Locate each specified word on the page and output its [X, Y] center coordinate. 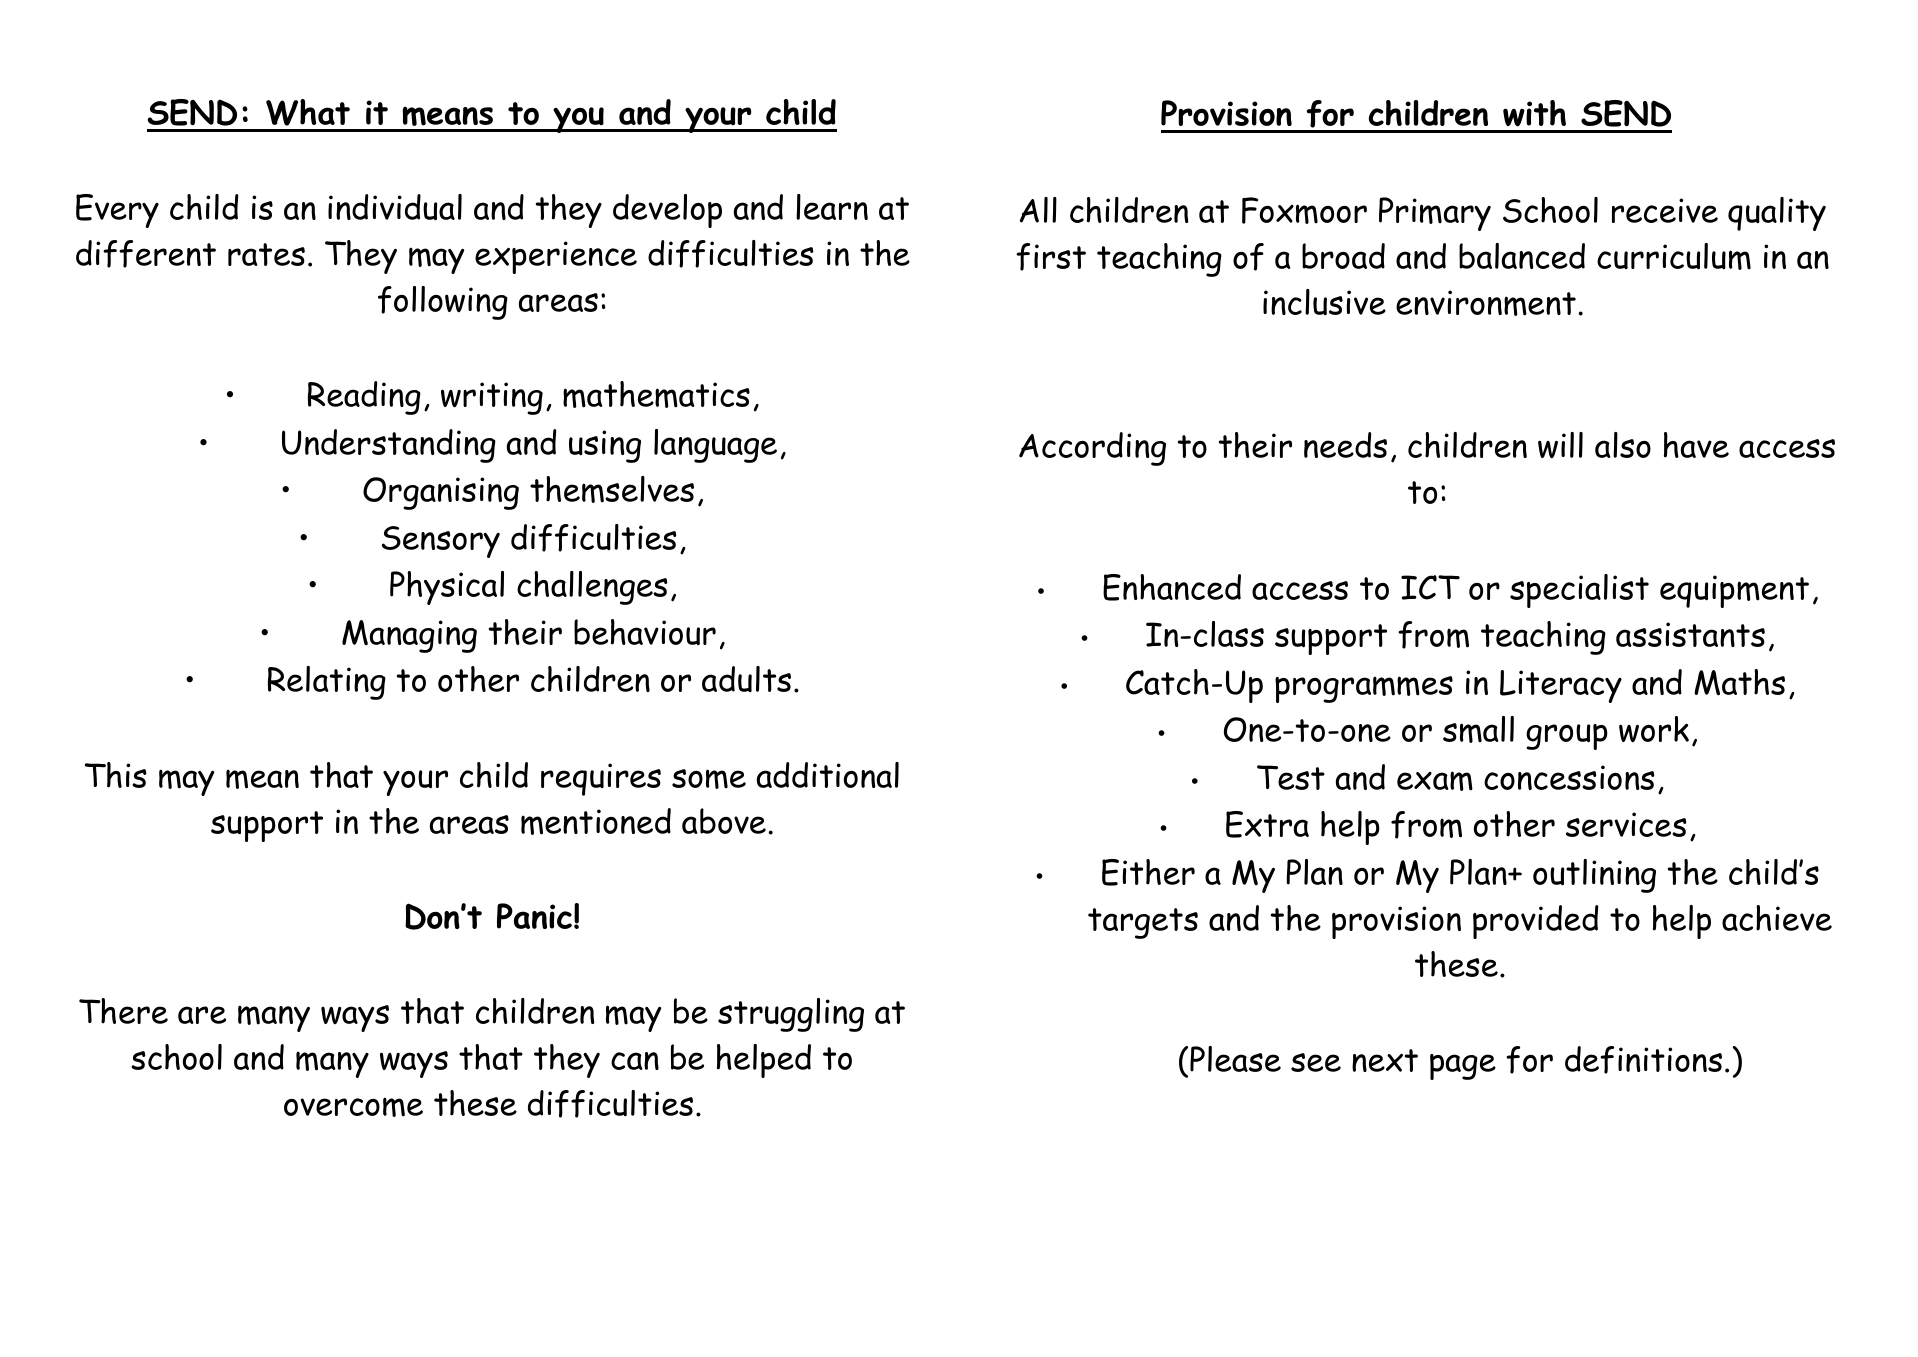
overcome [353, 1107]
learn [832, 207]
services [1626, 824]
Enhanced [1172, 587]
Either [1148, 872]
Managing [409, 636]
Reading [364, 398]
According [1092, 449]
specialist [1579, 591]
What [308, 112]
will [1560, 445]
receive [1665, 210]
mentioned [596, 821]
